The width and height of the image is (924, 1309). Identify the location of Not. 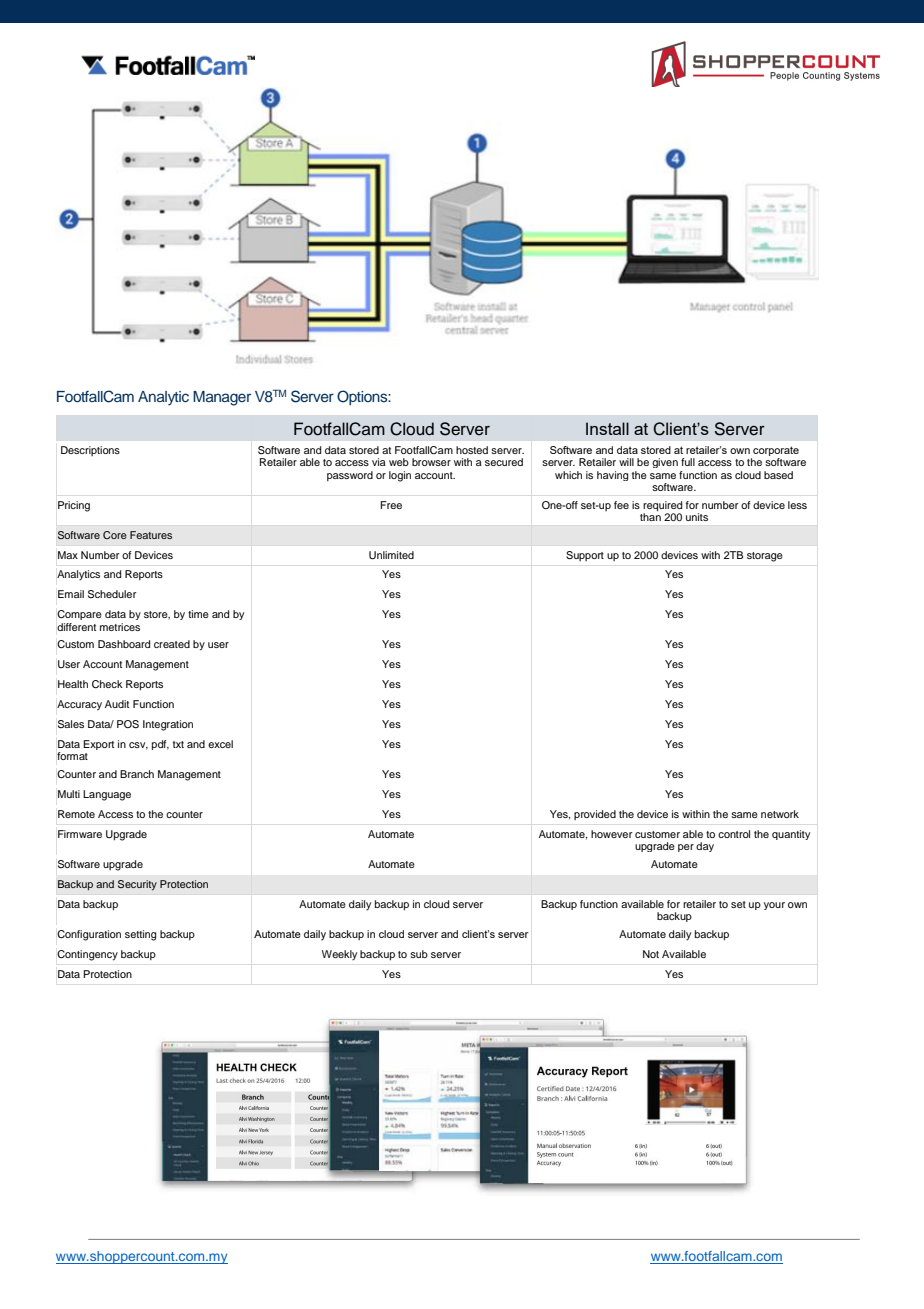
(651, 954).
